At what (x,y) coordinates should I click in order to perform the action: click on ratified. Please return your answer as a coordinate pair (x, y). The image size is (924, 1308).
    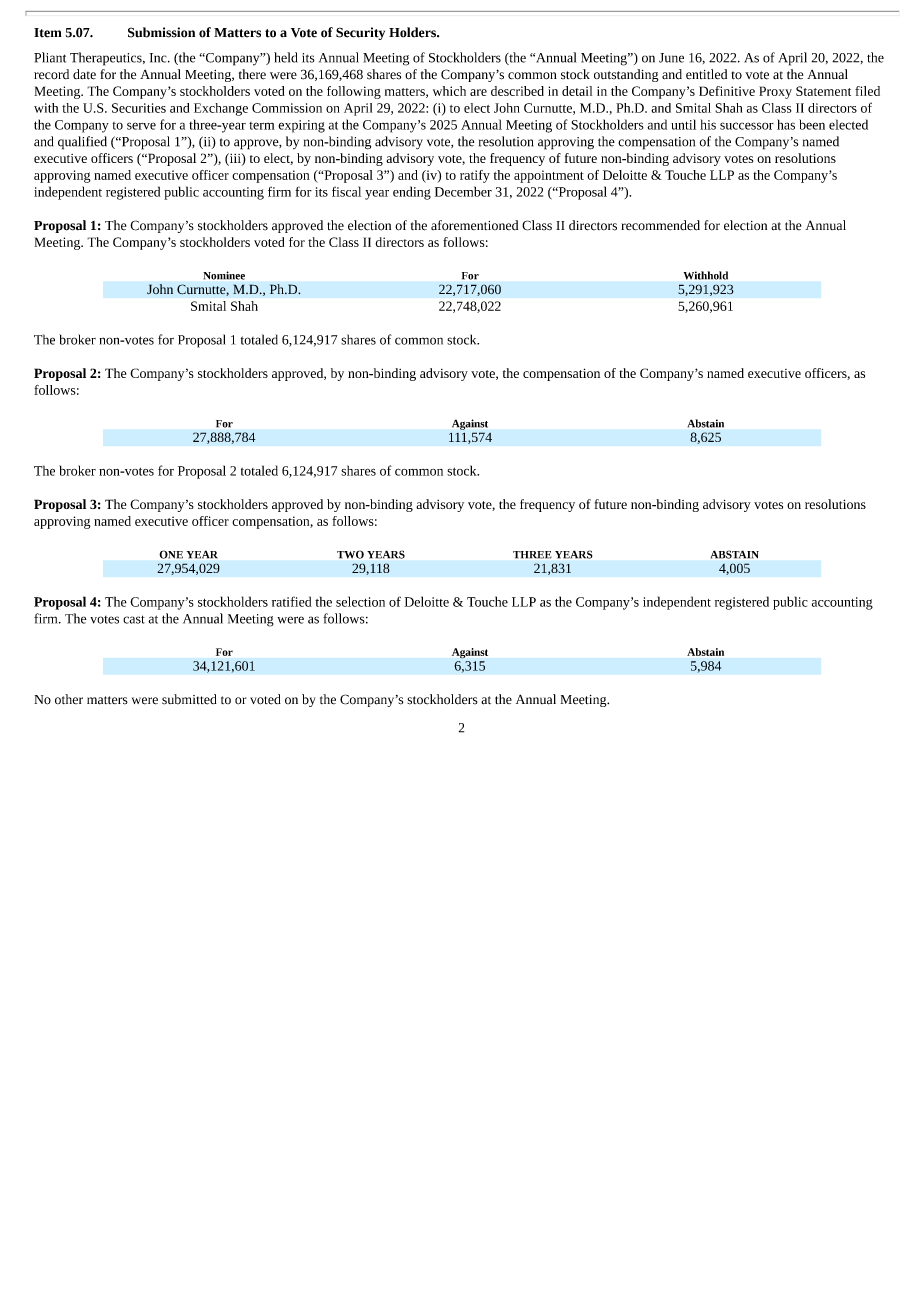
    Looking at the image, I should click on (292, 601).
